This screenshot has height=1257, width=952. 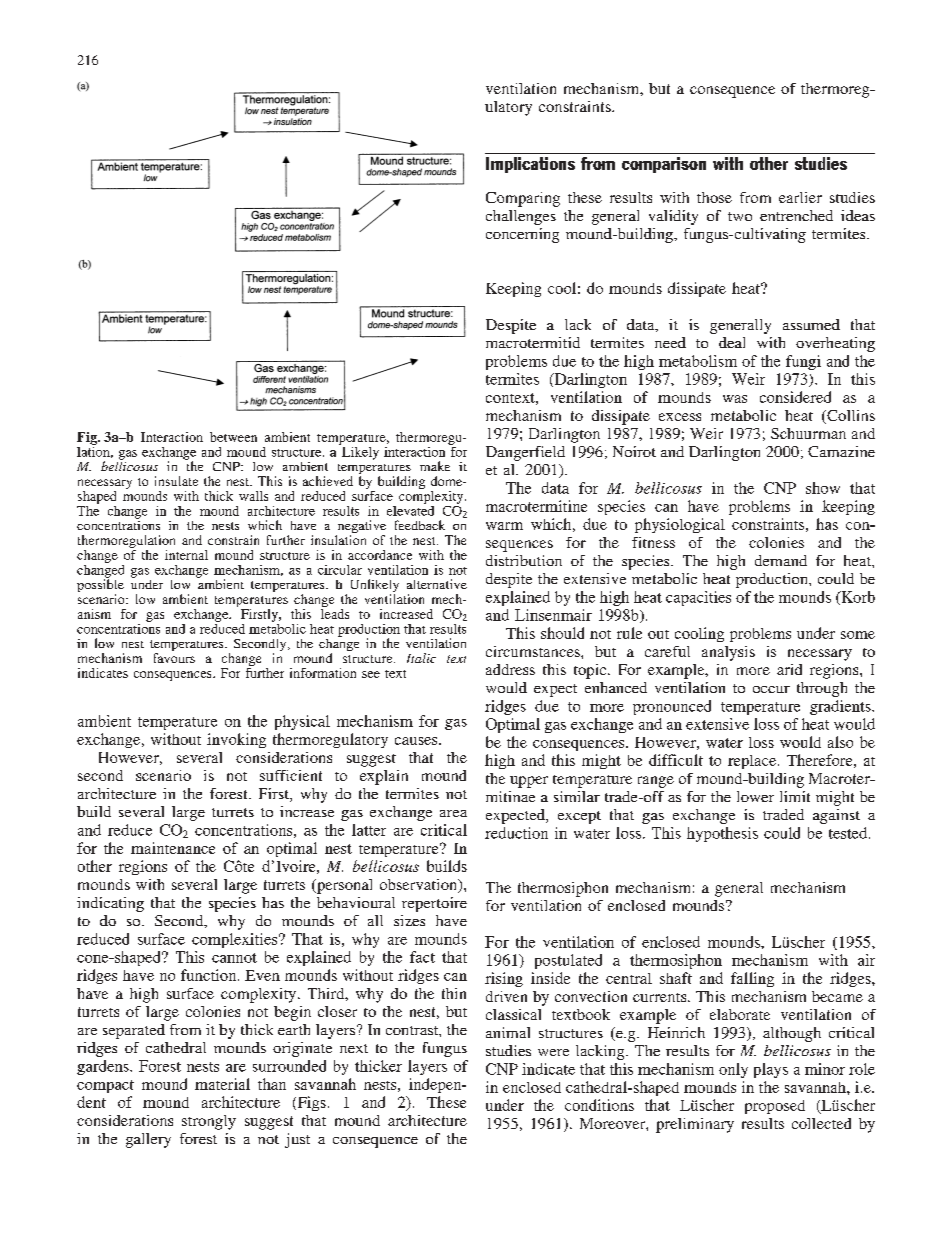 What do you see at coordinates (521, 217) in the screenshot?
I see `challenges` at bounding box center [521, 217].
